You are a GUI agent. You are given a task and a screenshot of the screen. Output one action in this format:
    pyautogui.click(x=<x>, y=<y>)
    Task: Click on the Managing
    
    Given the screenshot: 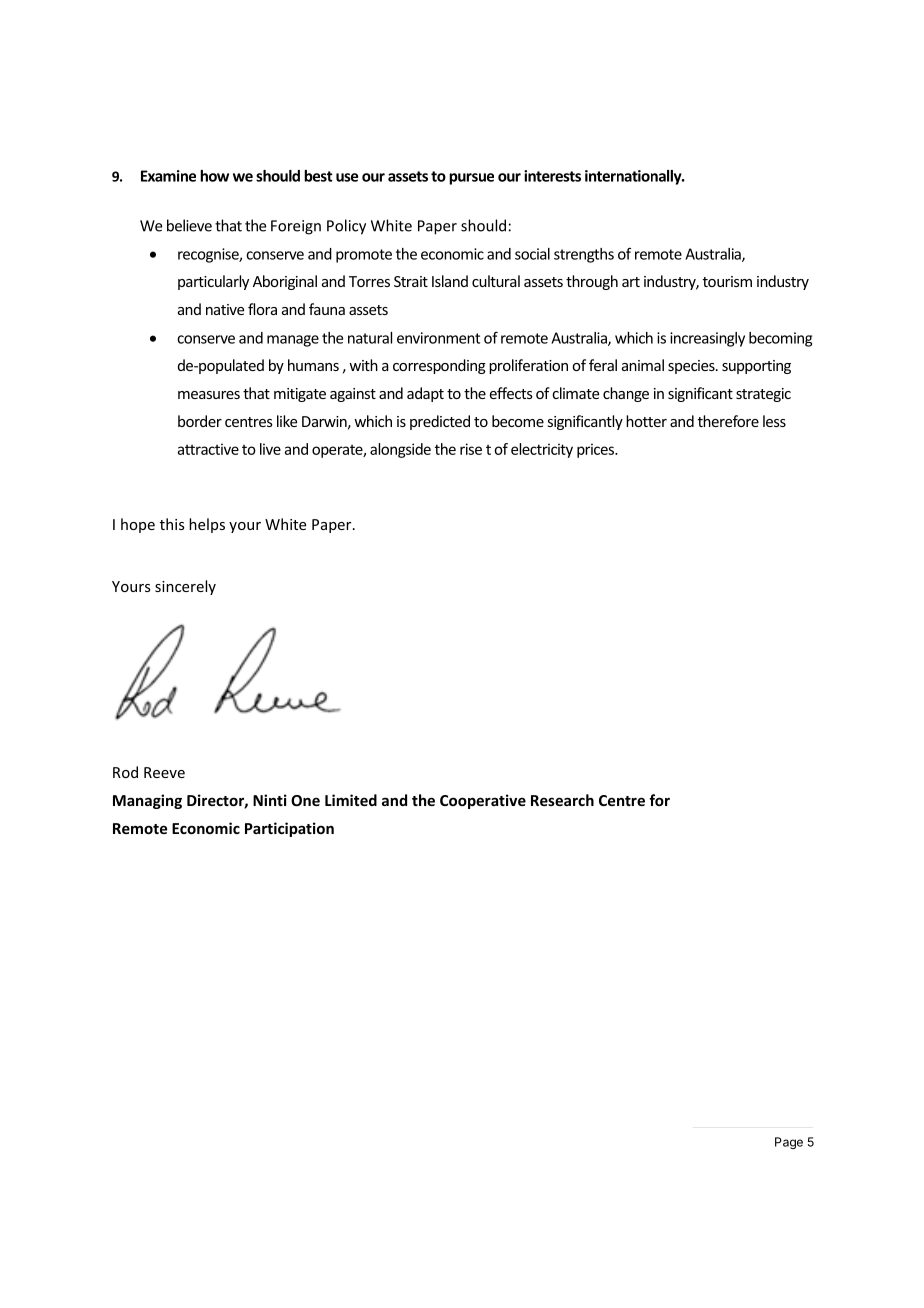 What is the action you would take?
    pyautogui.click(x=147, y=801)
